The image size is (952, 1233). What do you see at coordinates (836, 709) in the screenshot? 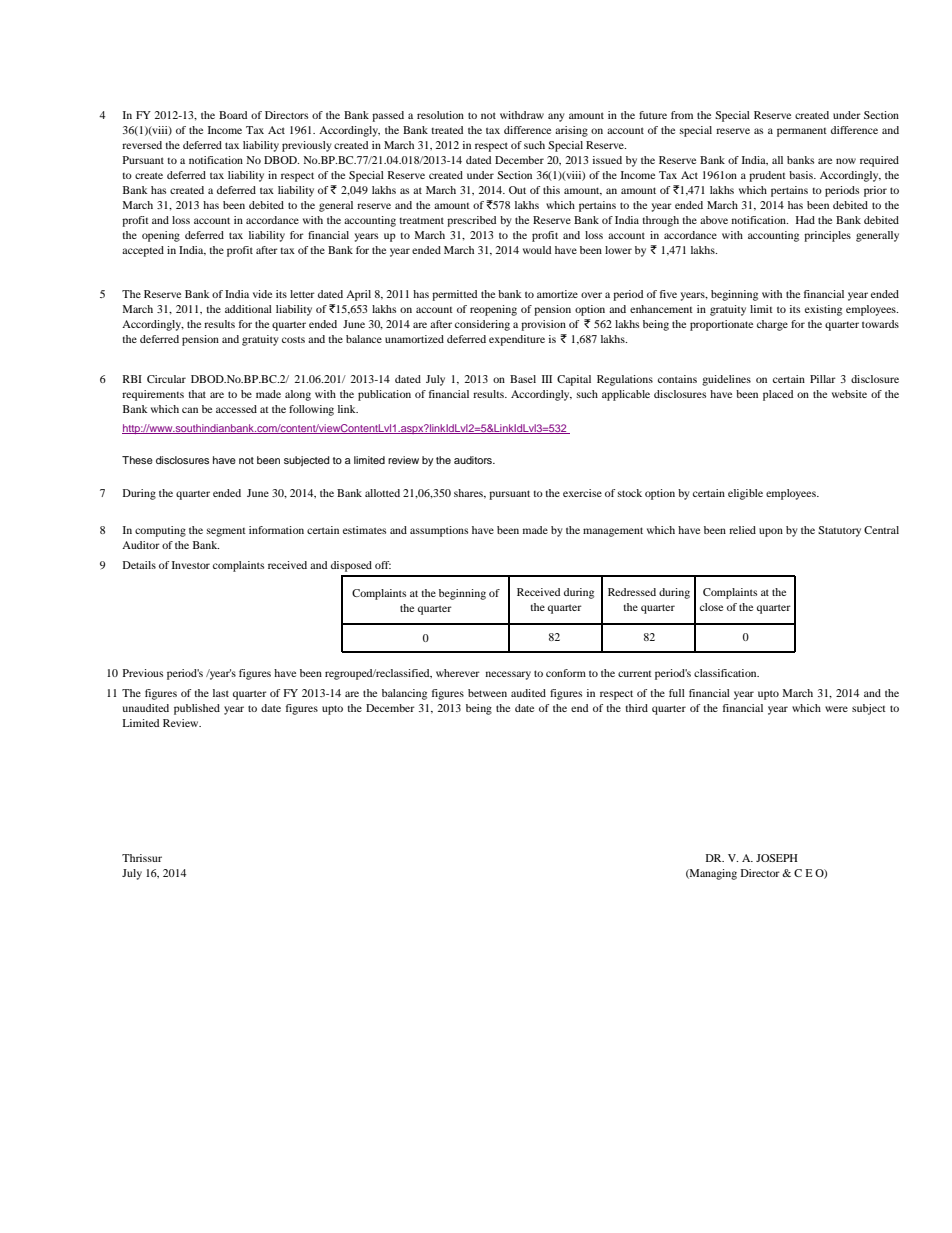
I see `were` at bounding box center [836, 709].
